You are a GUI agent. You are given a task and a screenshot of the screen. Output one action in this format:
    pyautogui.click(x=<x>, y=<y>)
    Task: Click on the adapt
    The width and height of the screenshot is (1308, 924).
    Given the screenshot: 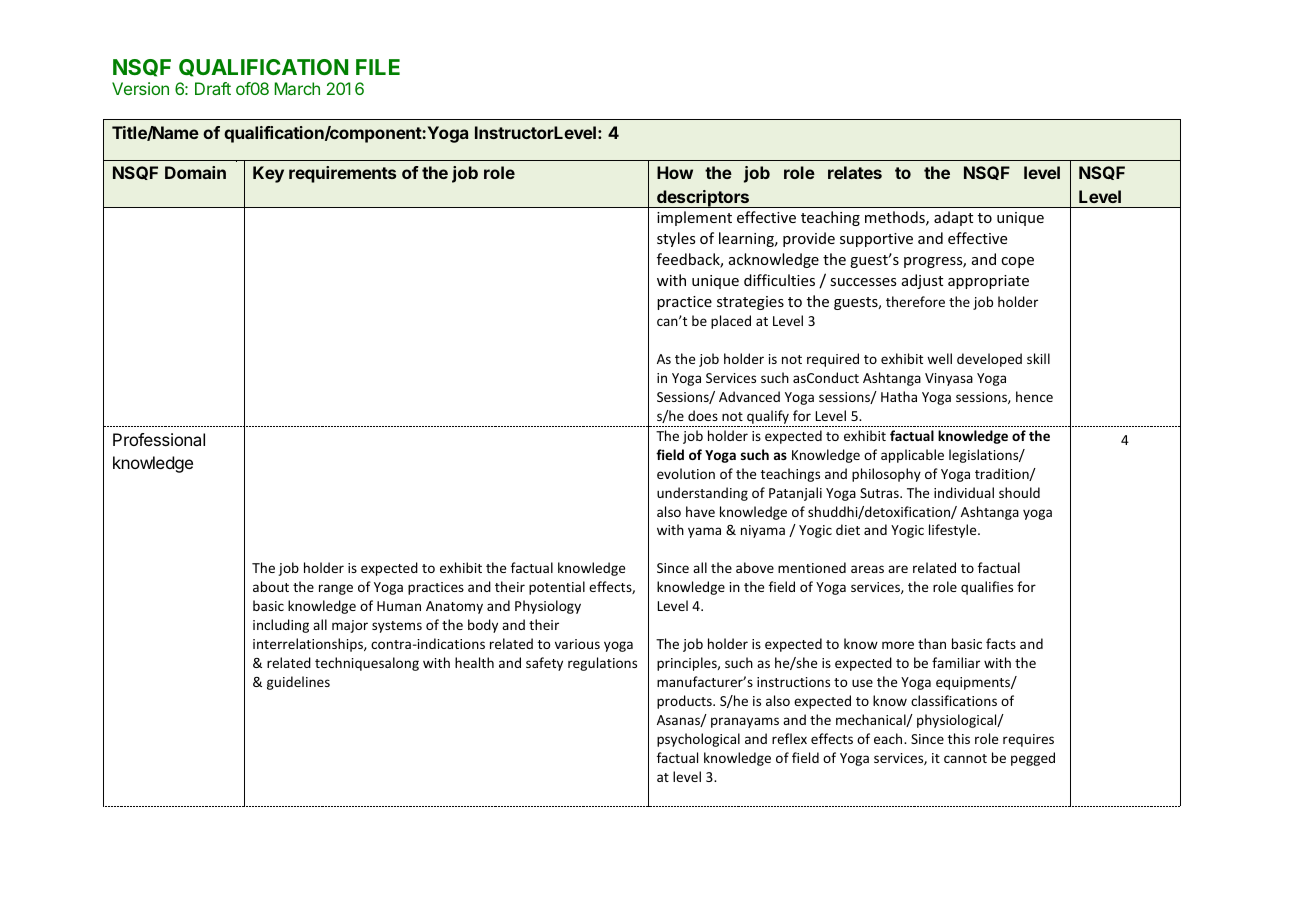 What is the action you would take?
    pyautogui.click(x=953, y=218)
